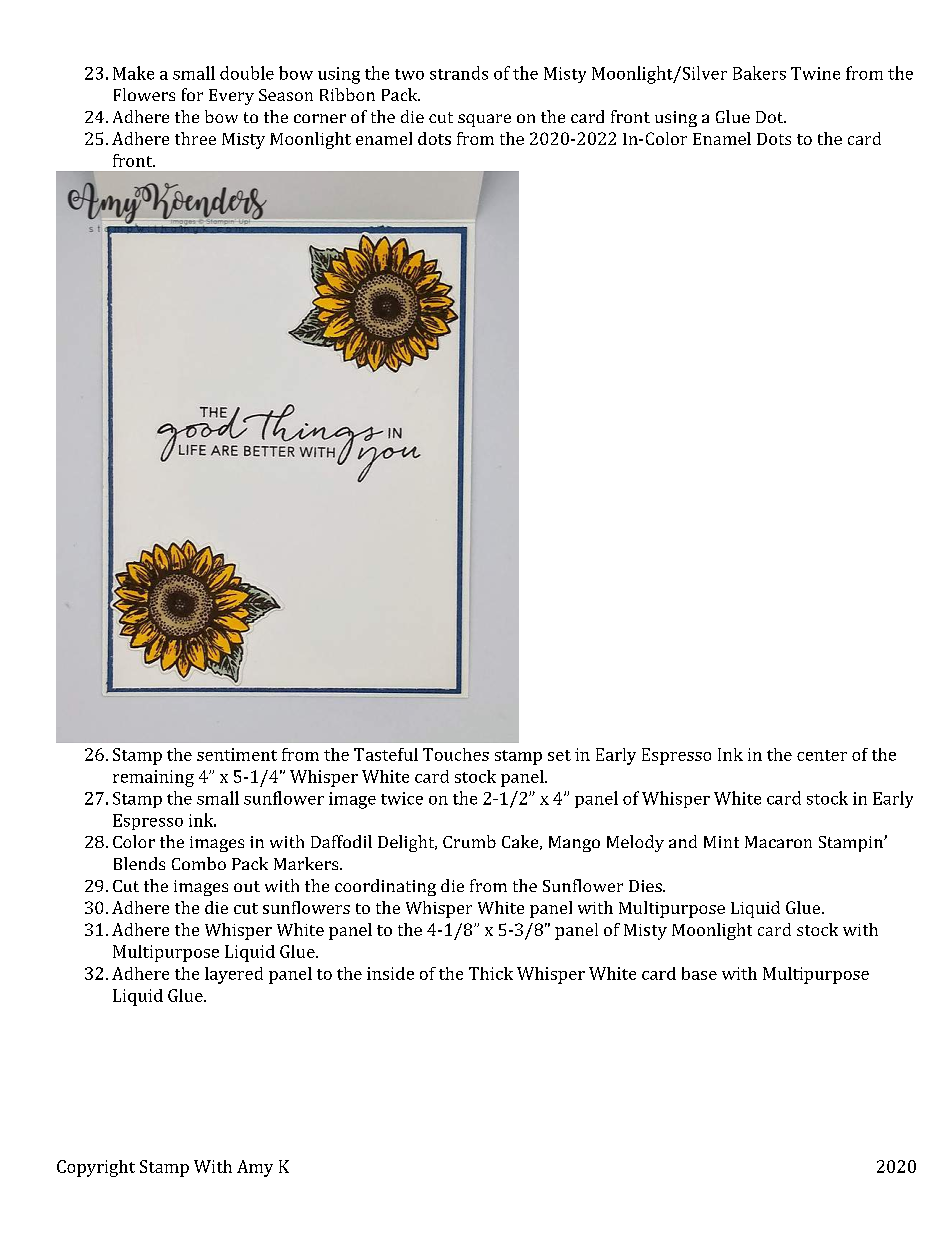 This screenshot has width=952, height=1233. What do you see at coordinates (822, 755) in the screenshot?
I see `center` at bounding box center [822, 755].
